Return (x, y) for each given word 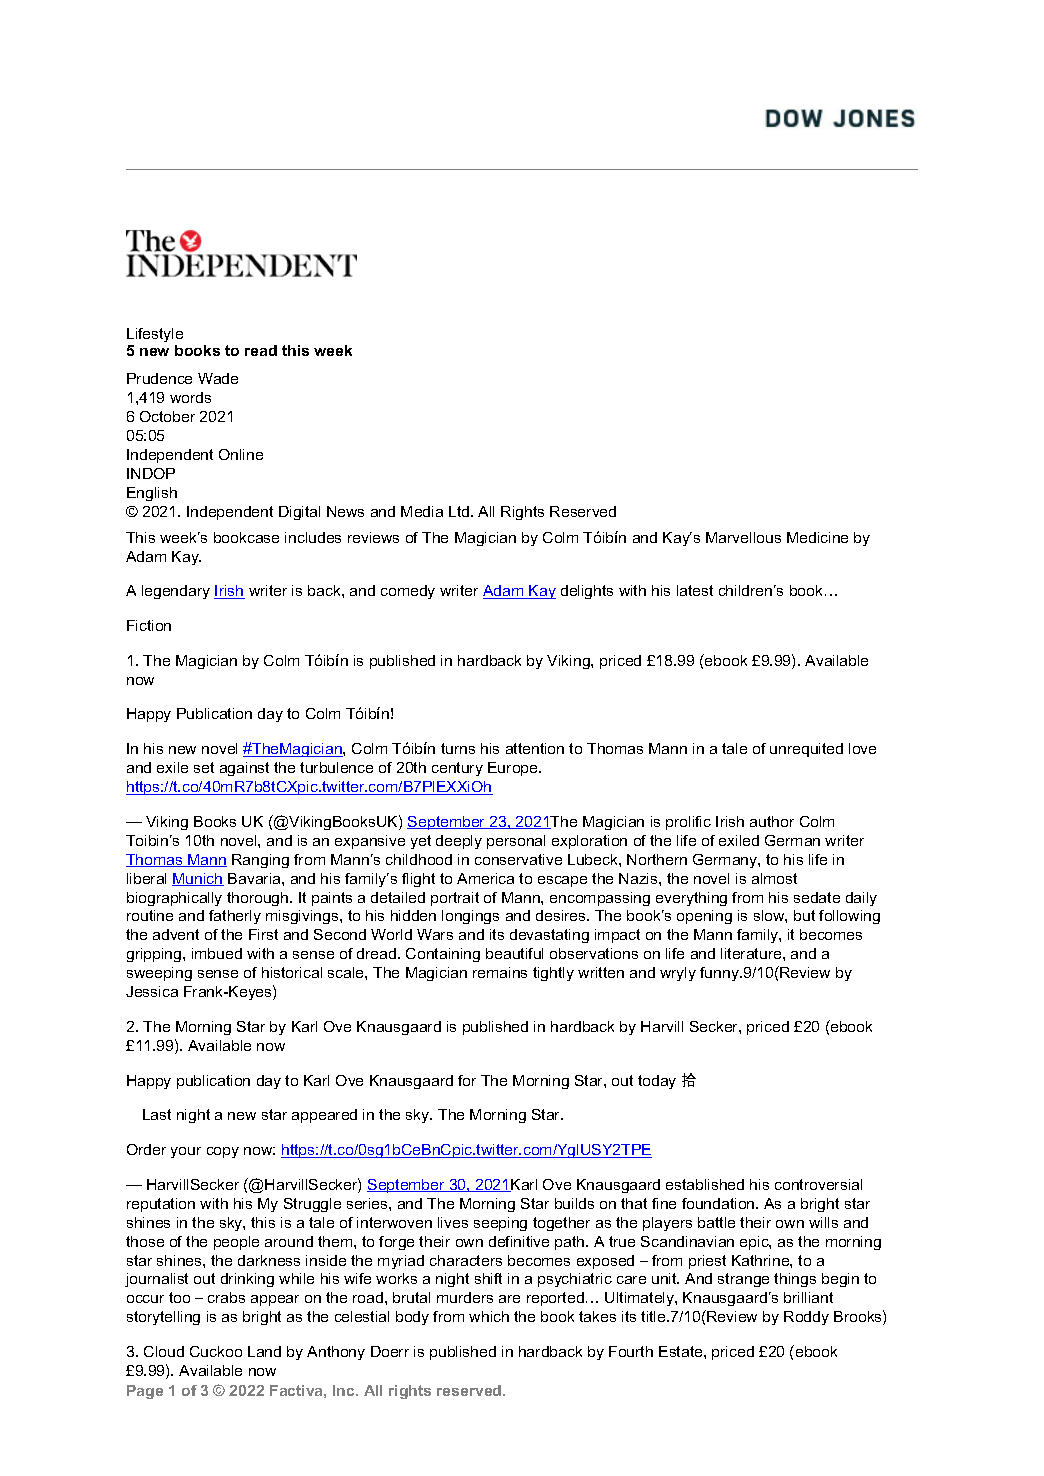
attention (535, 748)
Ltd (460, 511)
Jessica (152, 991)
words (190, 397)
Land (264, 1351)
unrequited (806, 750)
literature (752, 953)
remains (500, 972)
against (244, 769)
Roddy (806, 1318)
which (489, 1316)
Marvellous (743, 537)
